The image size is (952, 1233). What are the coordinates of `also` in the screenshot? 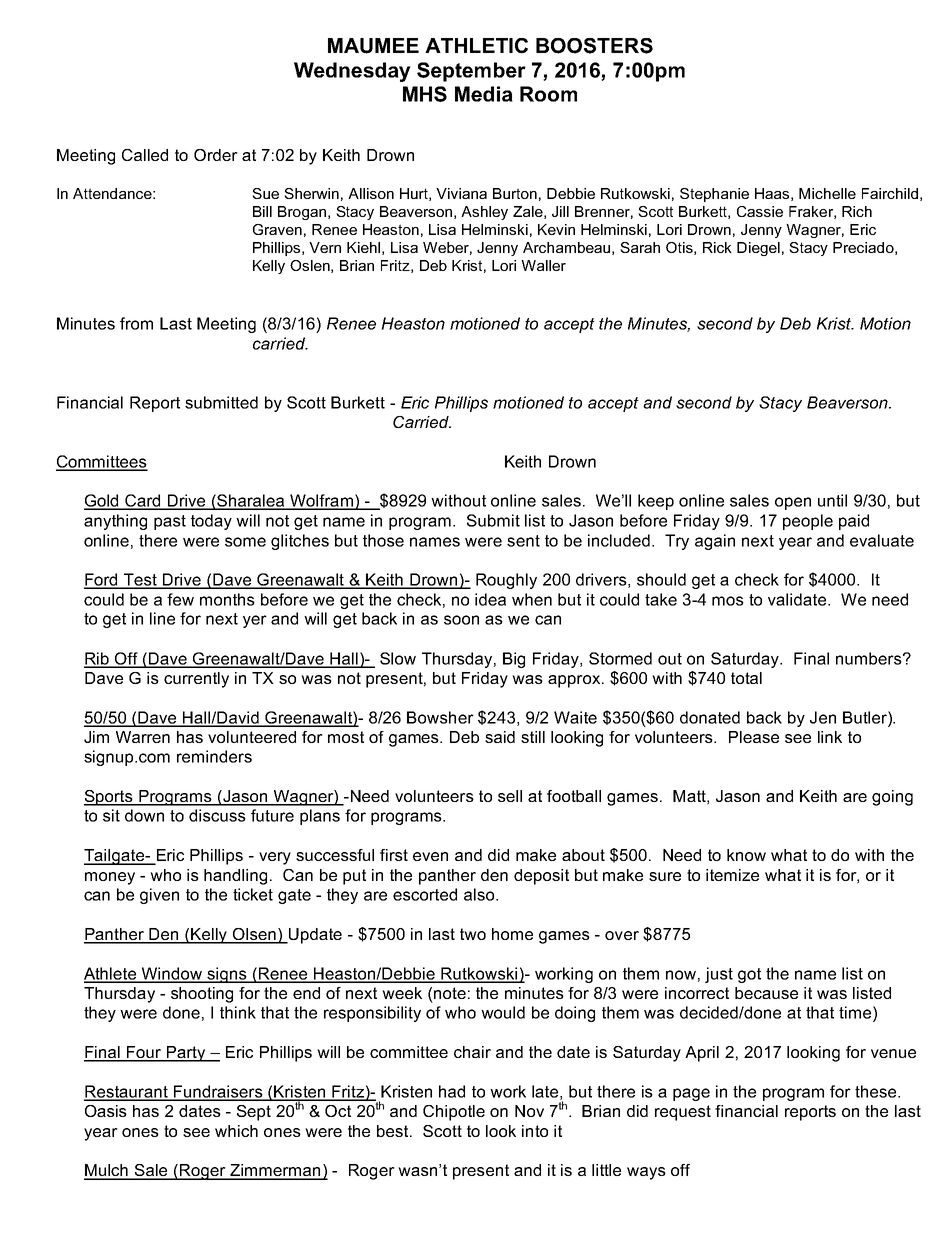 It's located at (480, 894).
